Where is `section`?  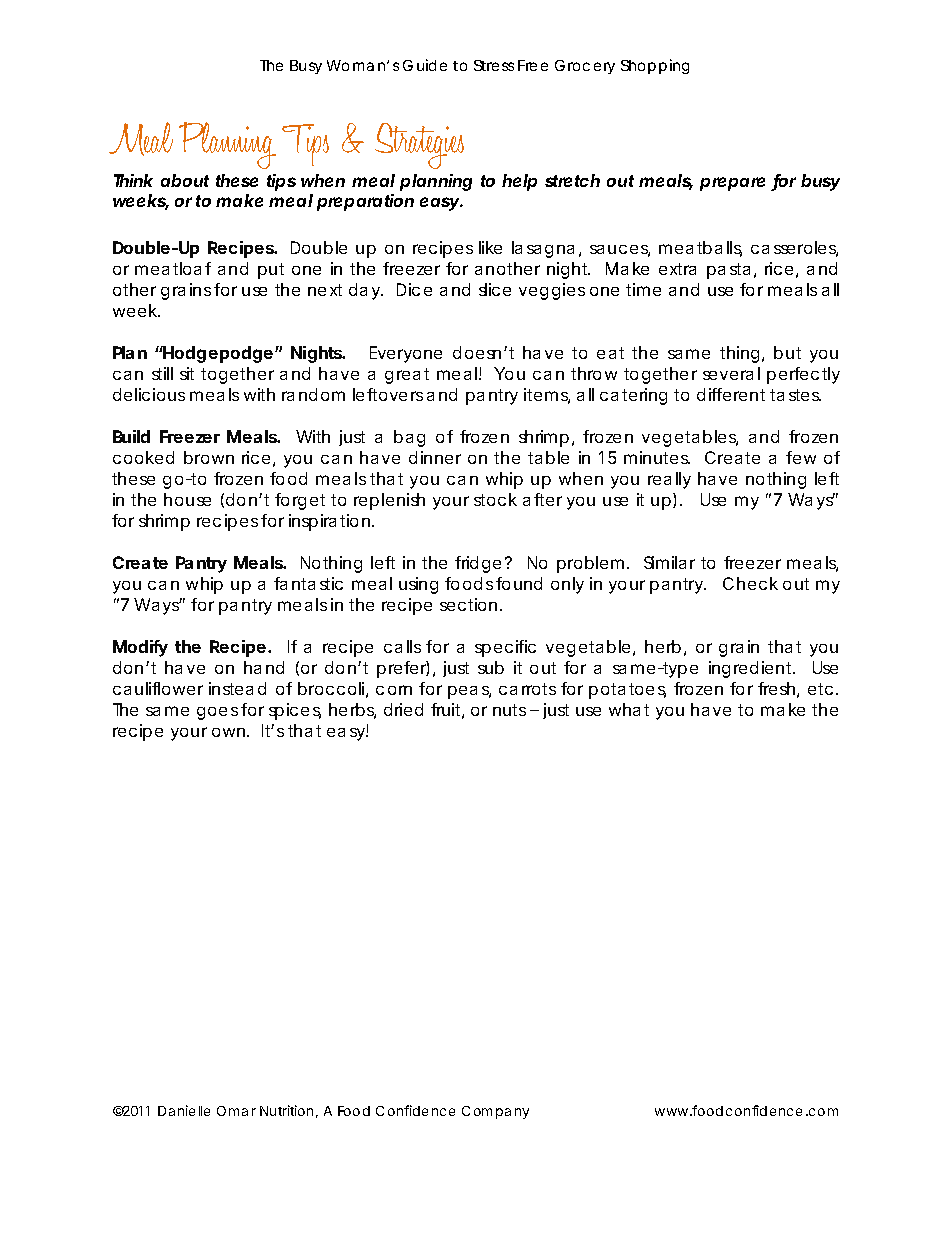
section is located at coordinates (468, 604).
